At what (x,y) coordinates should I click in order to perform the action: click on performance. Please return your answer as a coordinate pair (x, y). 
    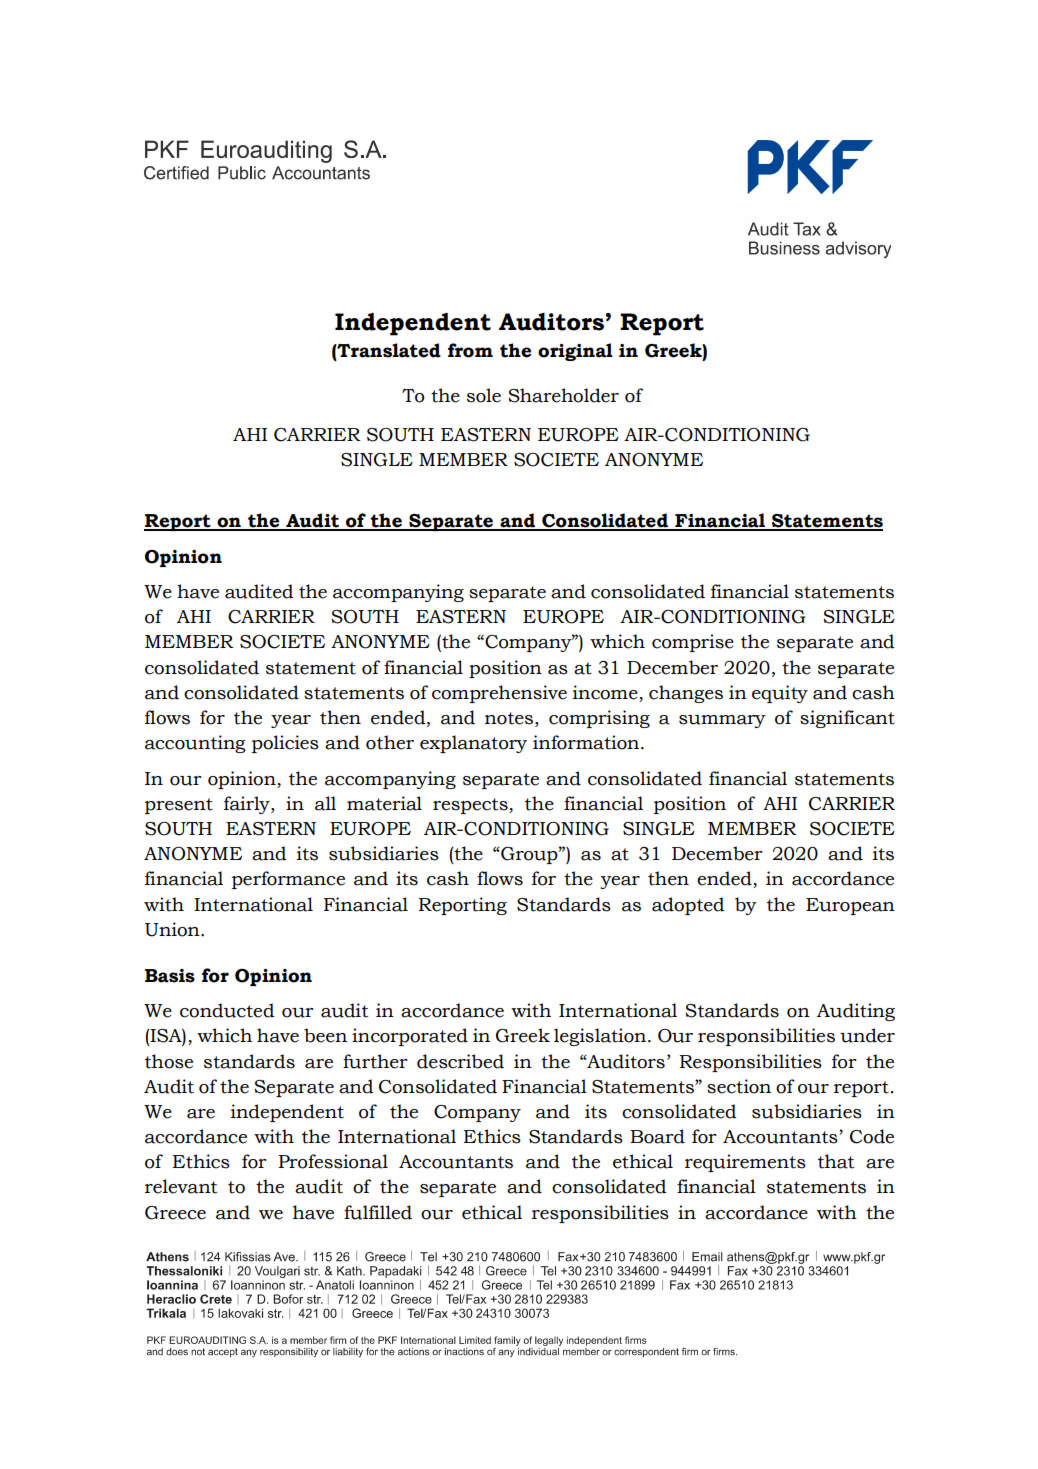
    Looking at the image, I should click on (288, 880).
